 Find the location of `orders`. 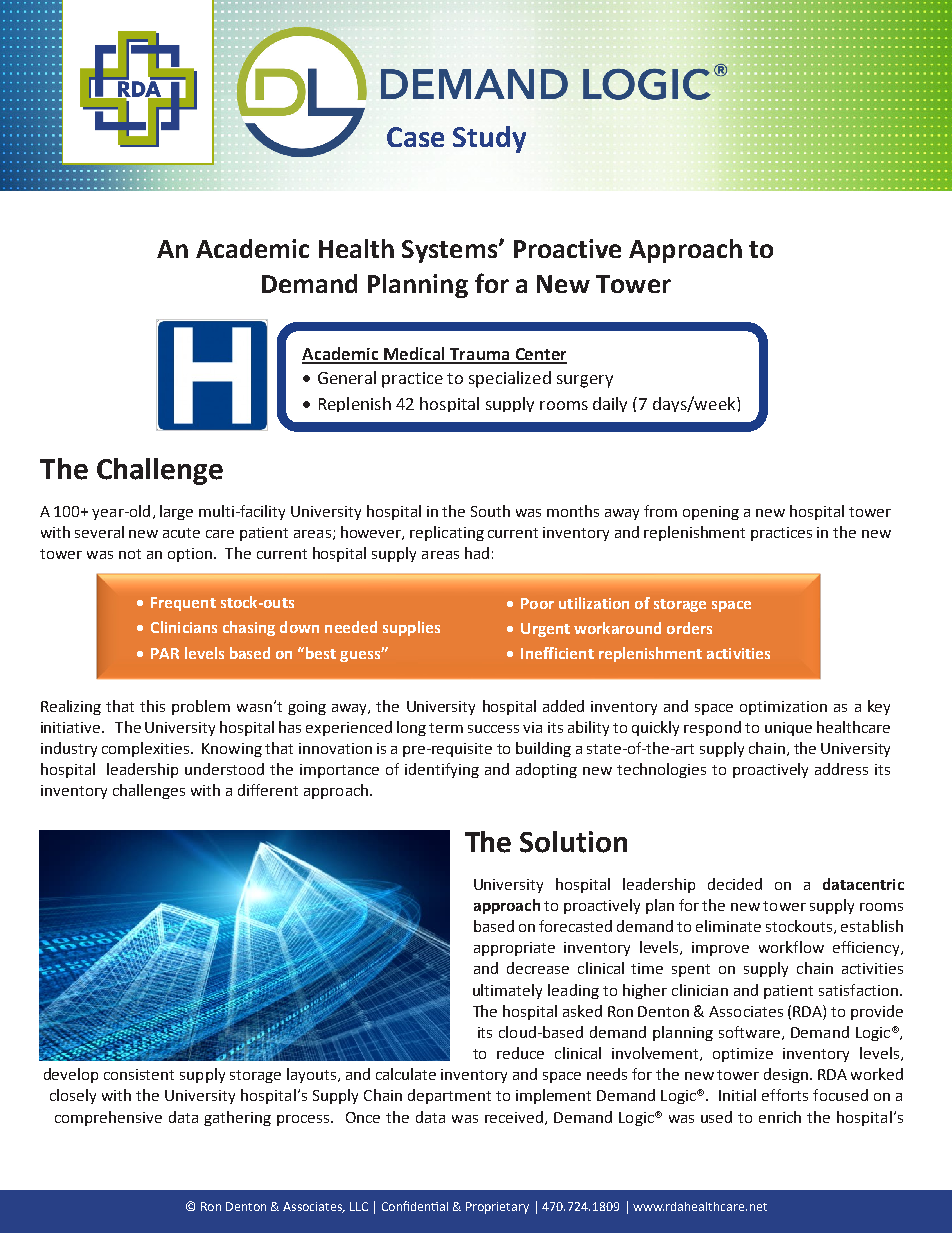

orders is located at coordinates (689, 628).
